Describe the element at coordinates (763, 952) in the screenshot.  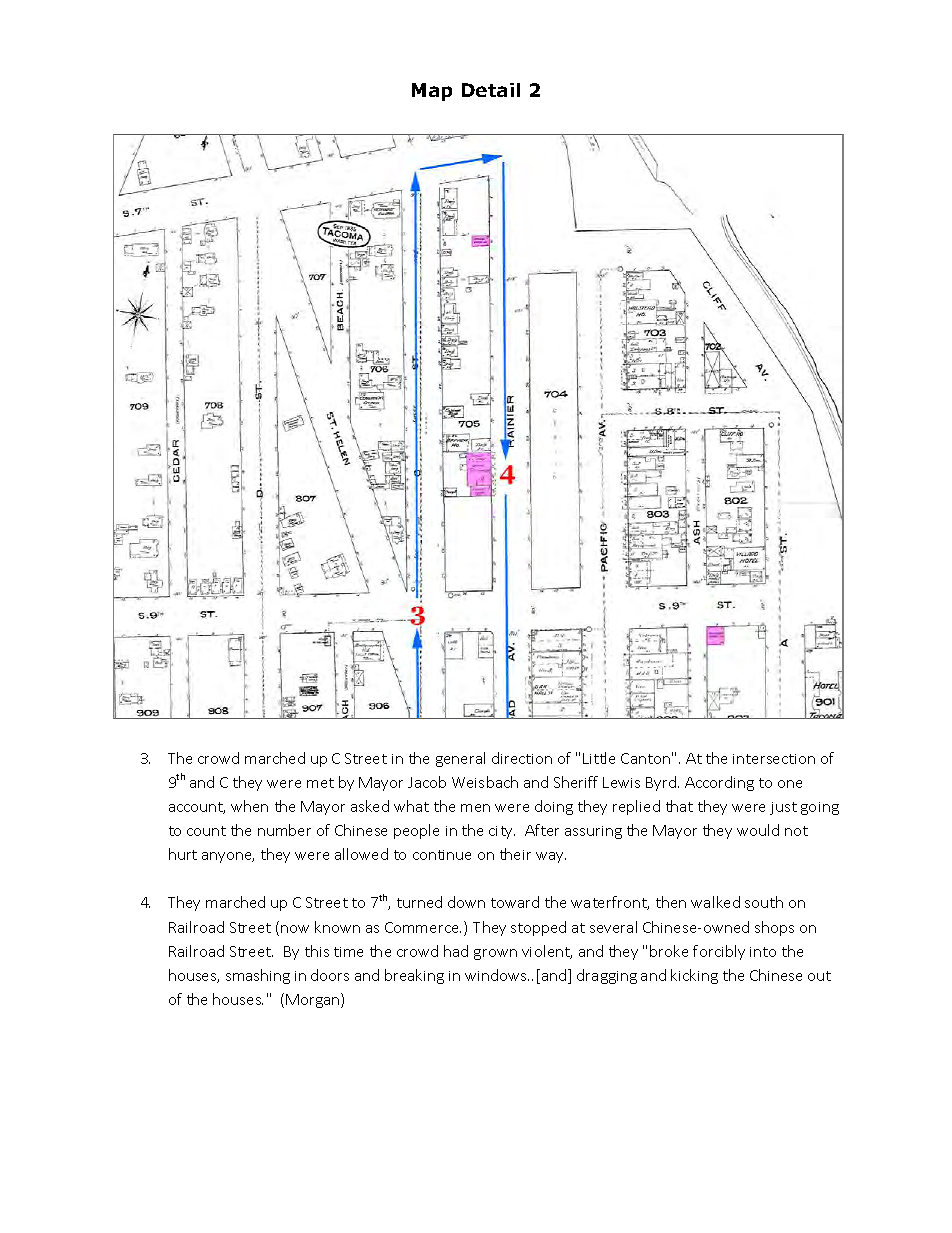
I see `into` at that location.
